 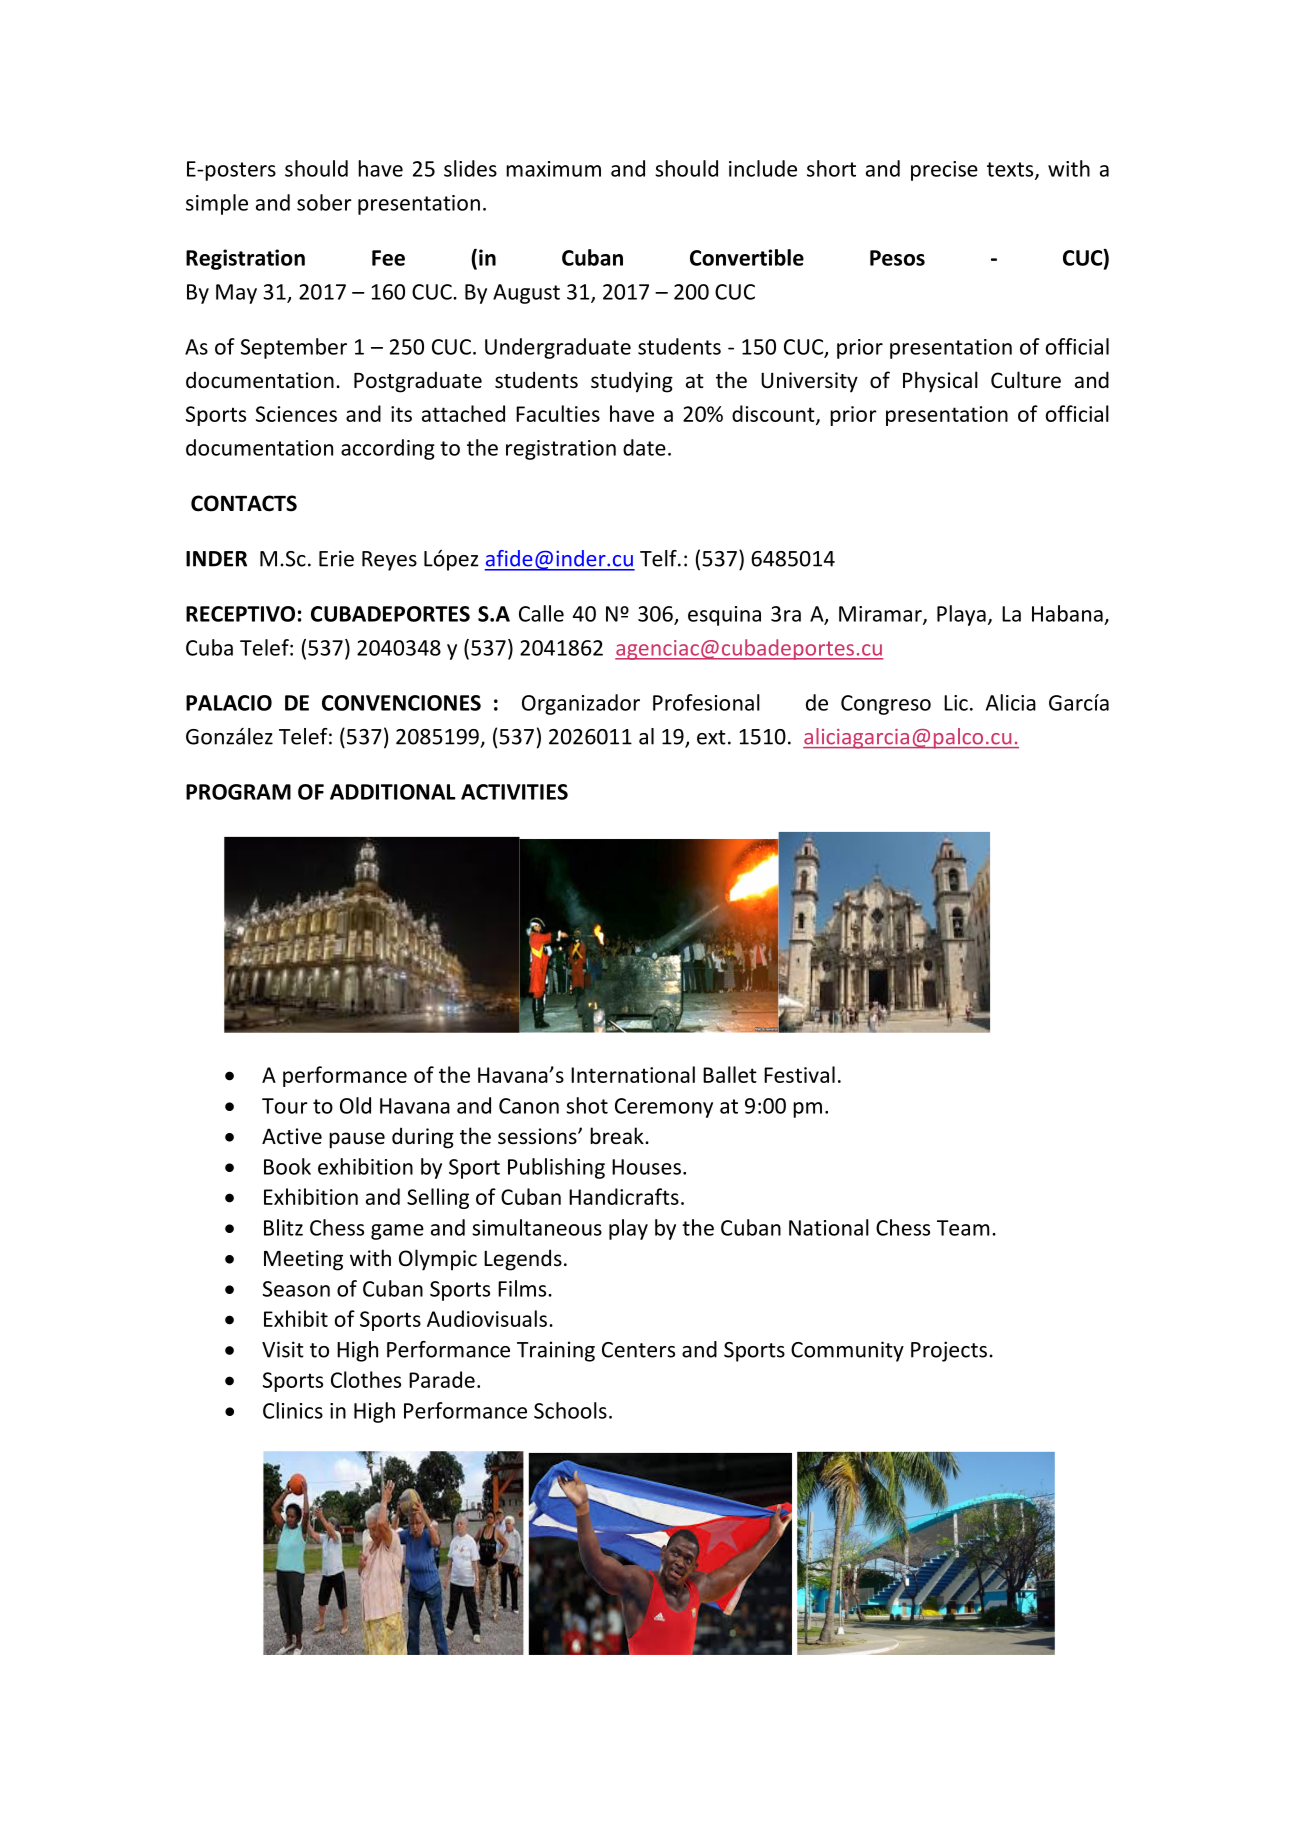 What do you see at coordinates (324, 202) in the page?
I see `sober` at bounding box center [324, 202].
